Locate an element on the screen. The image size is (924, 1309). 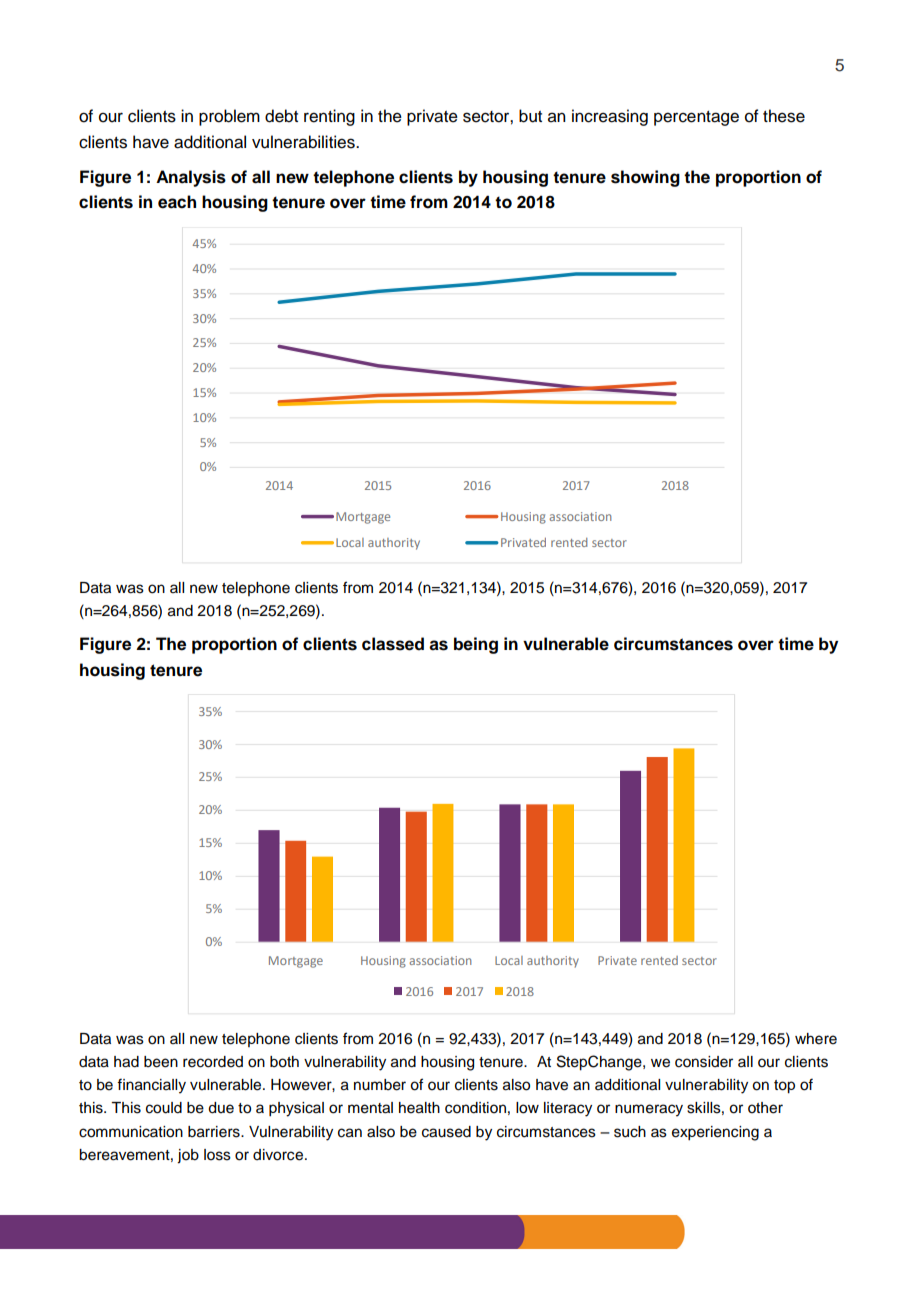
barriers is located at coordinates (215, 1132).
